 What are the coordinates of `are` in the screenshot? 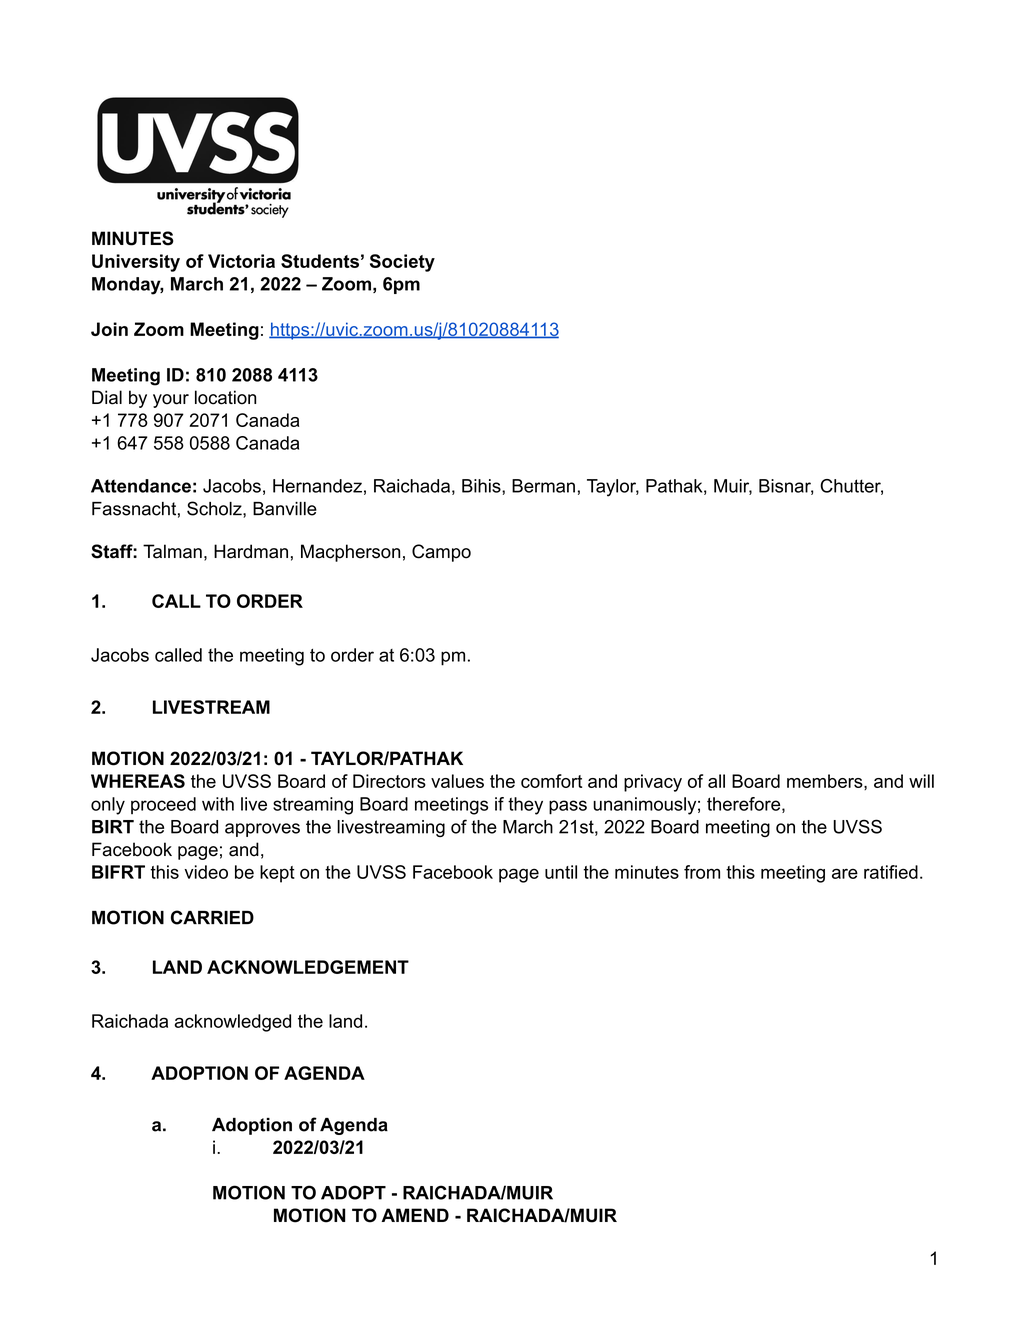 It's located at (845, 873).
